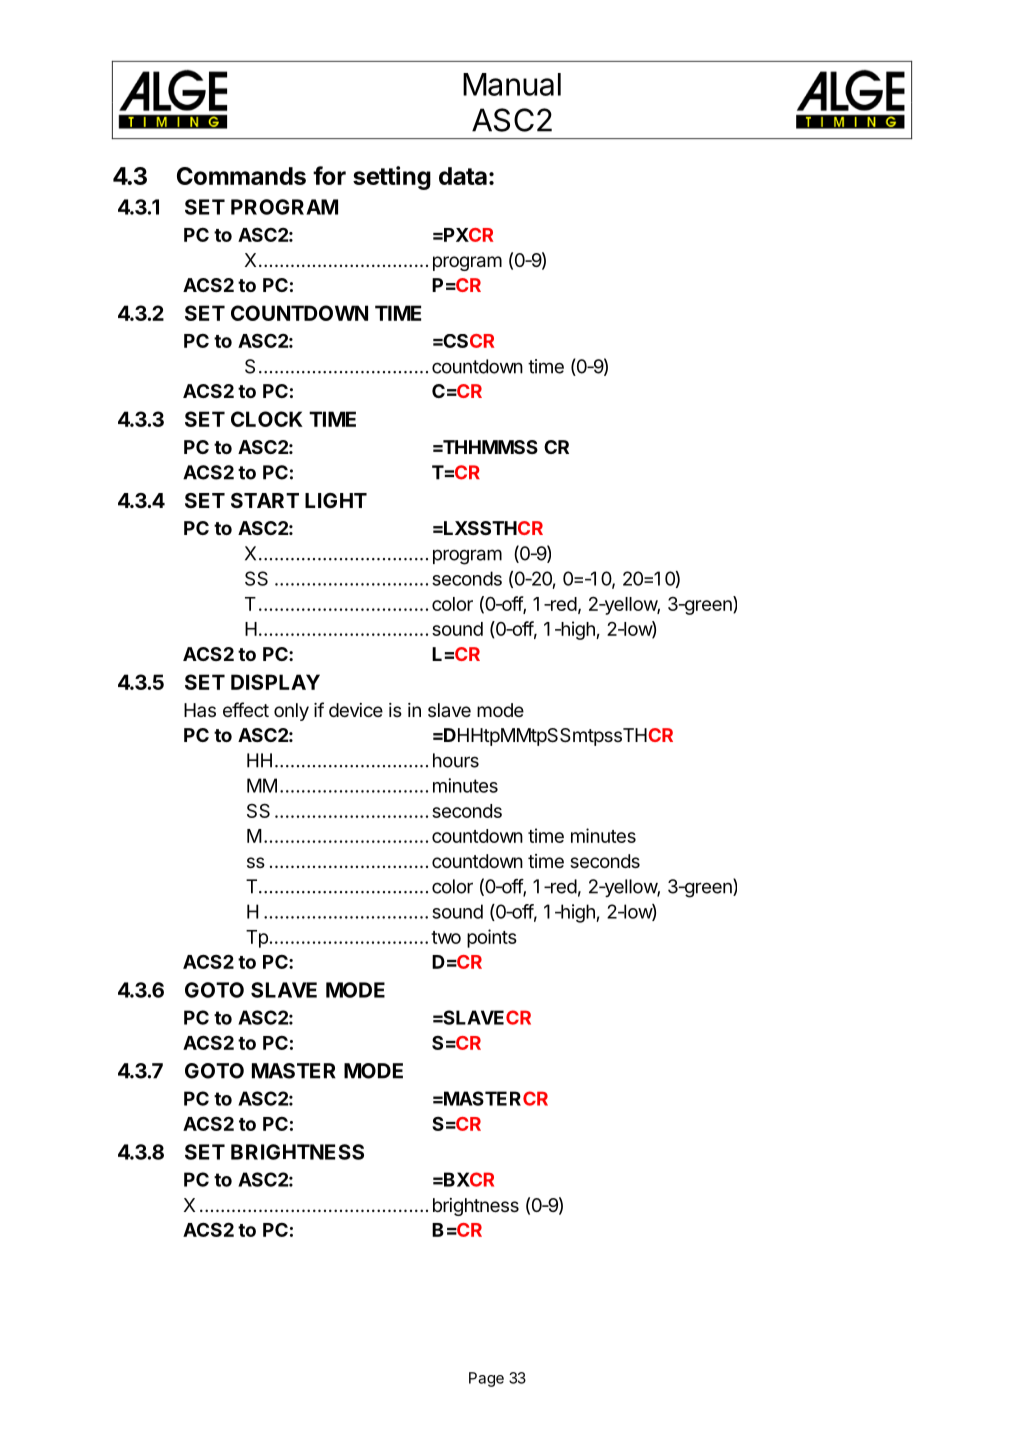  I want to click on setting, so click(392, 178).
